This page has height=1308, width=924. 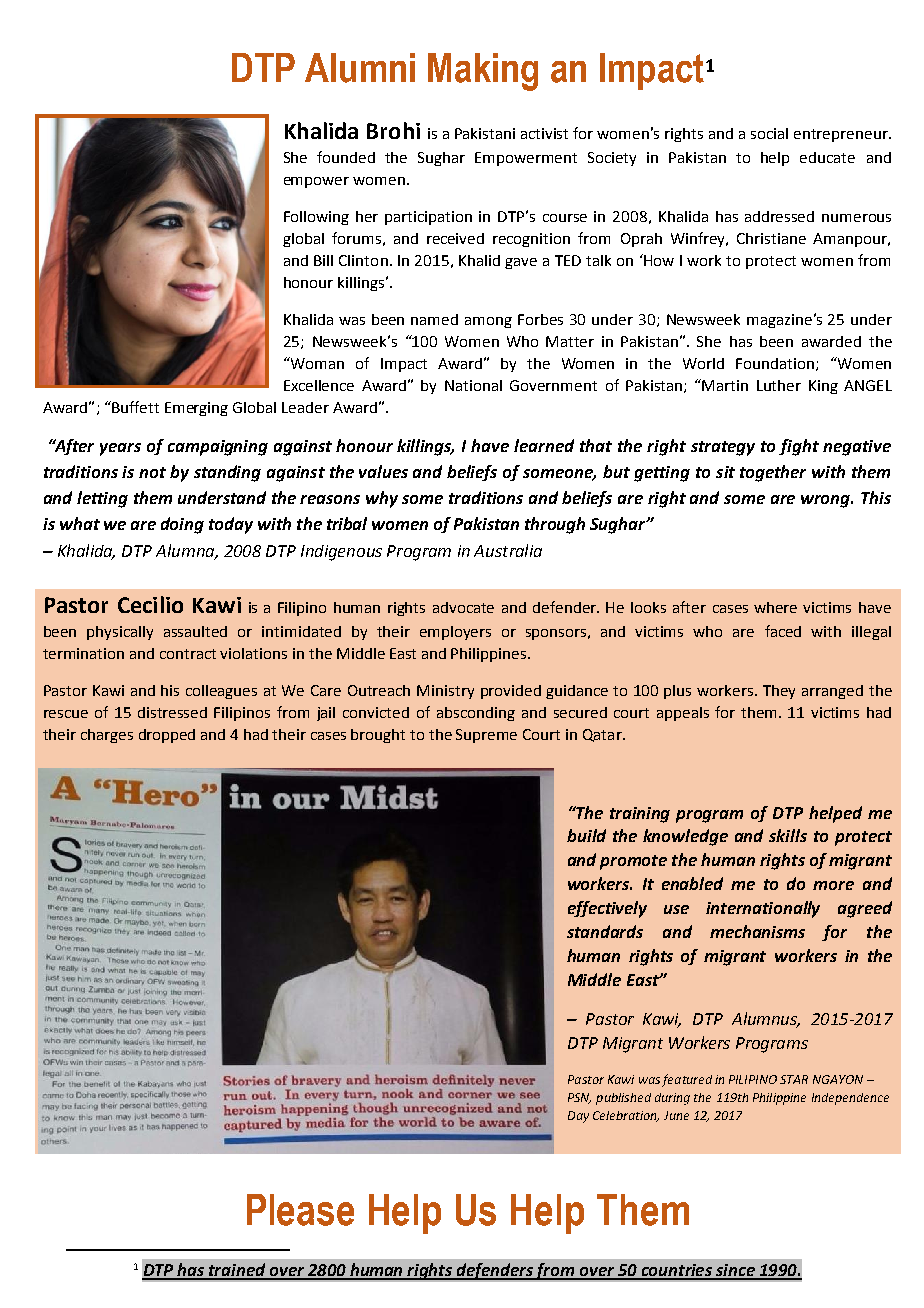 What do you see at coordinates (300, 1210) in the page?
I see `Please` at bounding box center [300, 1210].
